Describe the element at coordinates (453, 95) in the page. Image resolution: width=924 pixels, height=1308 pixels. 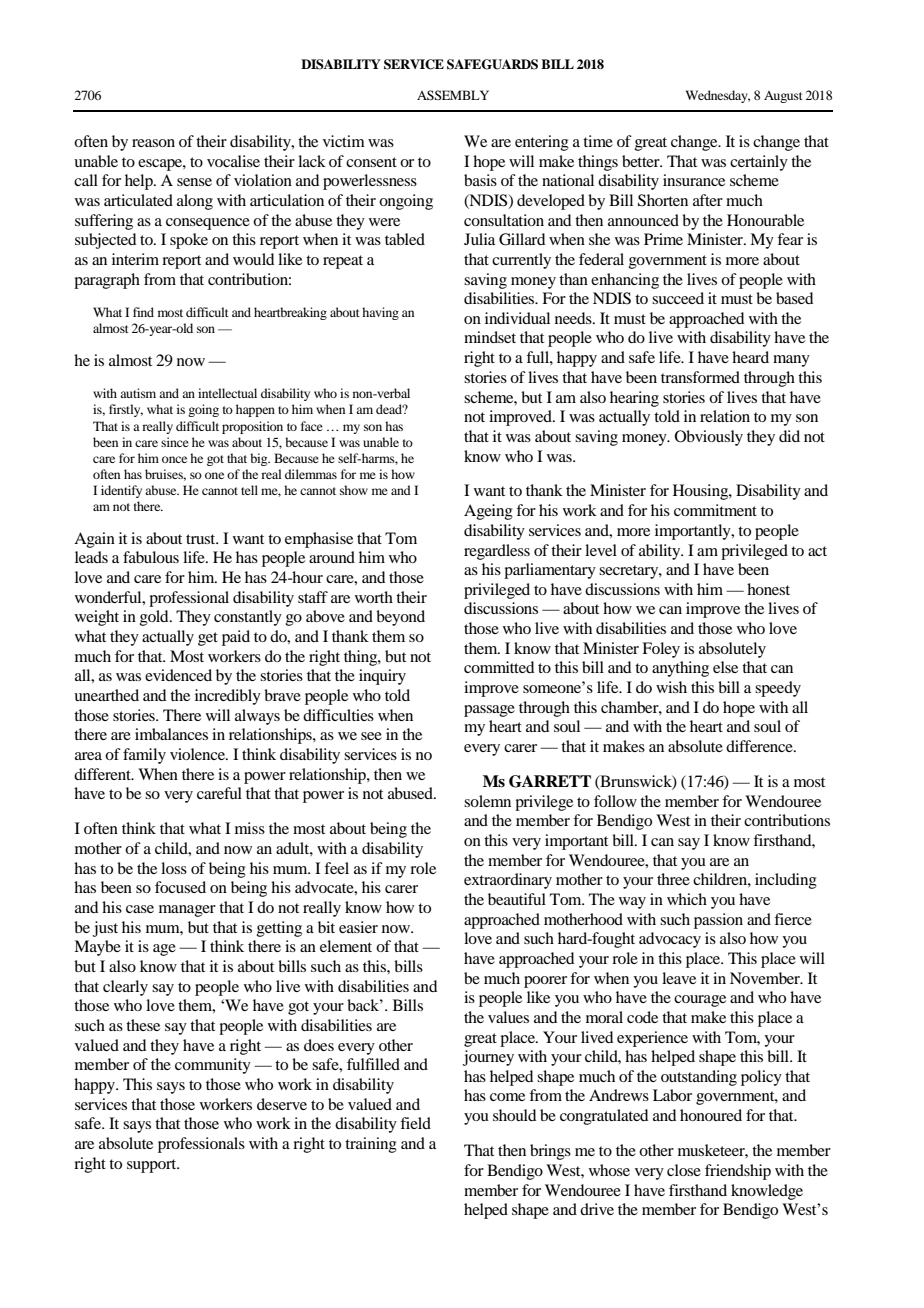
I see `ASSEMBLY` at that location.
